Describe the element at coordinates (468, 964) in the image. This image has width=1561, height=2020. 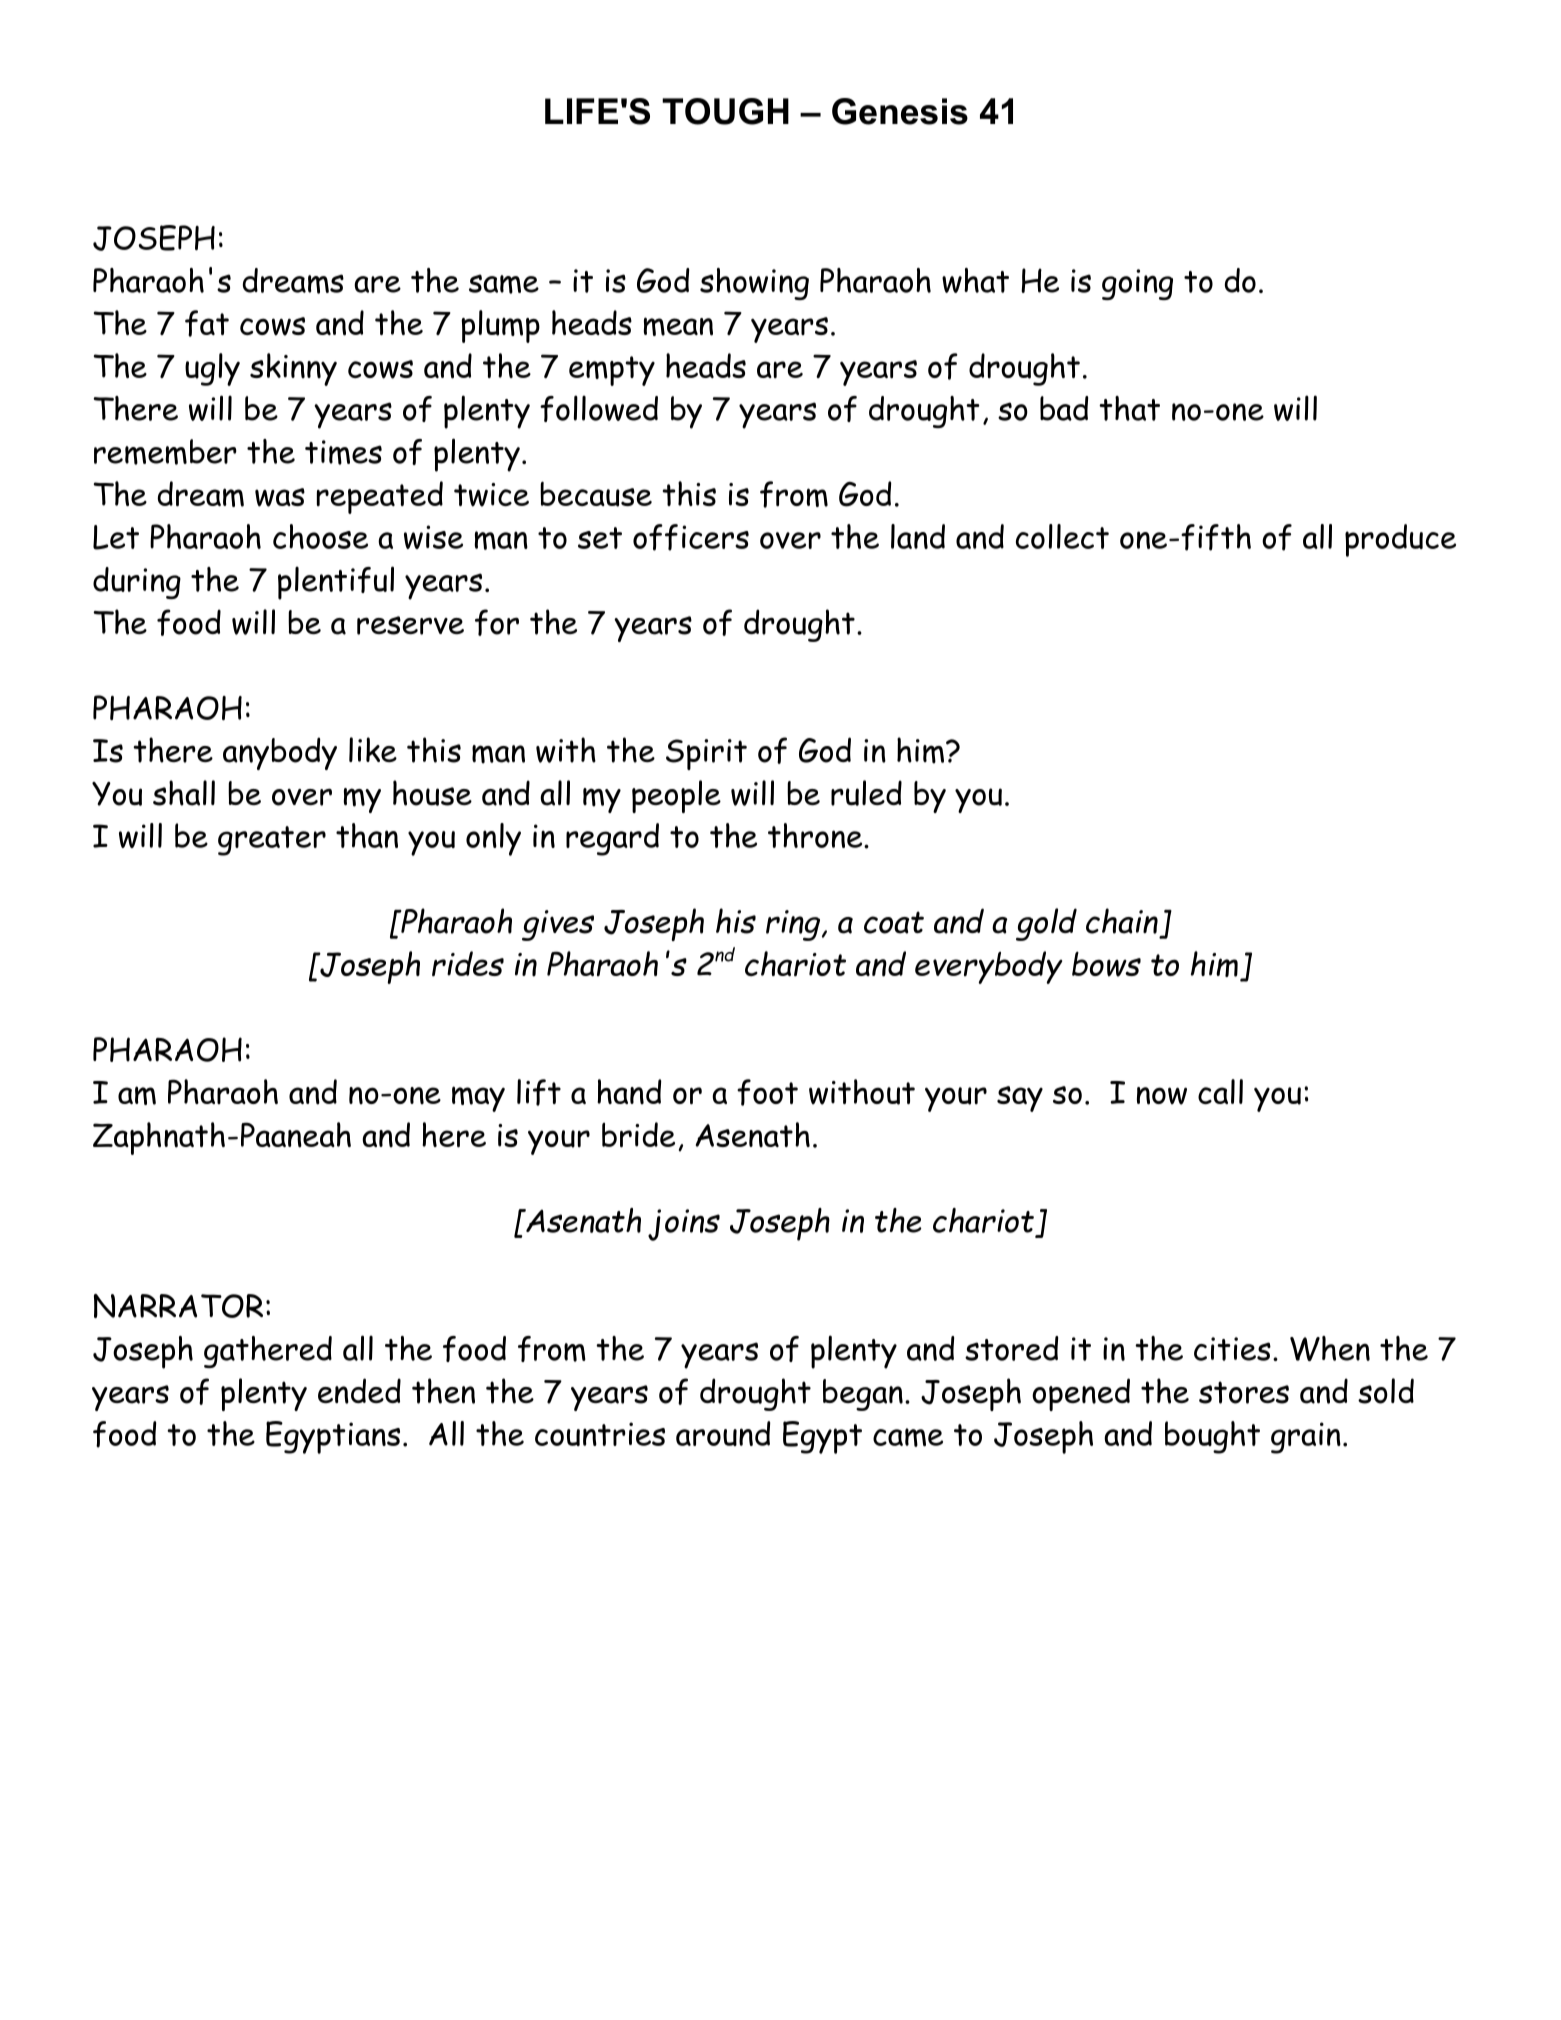
I see `rides` at that location.
